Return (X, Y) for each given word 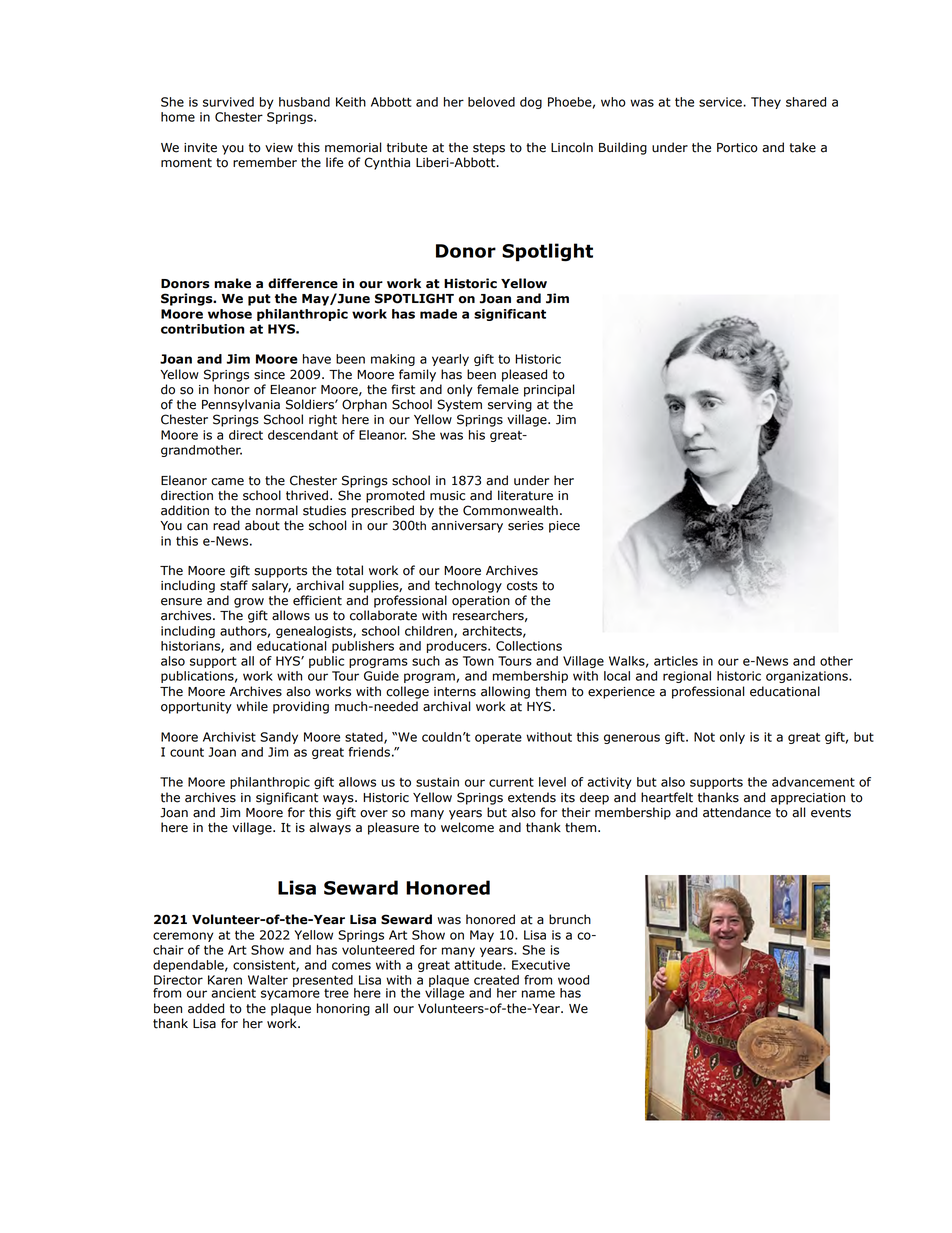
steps (489, 149)
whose (230, 314)
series (526, 526)
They (766, 103)
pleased (524, 375)
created (496, 980)
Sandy (279, 738)
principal (549, 390)
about (262, 525)
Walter (268, 980)
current (511, 782)
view (279, 148)
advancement (813, 782)
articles (676, 661)
